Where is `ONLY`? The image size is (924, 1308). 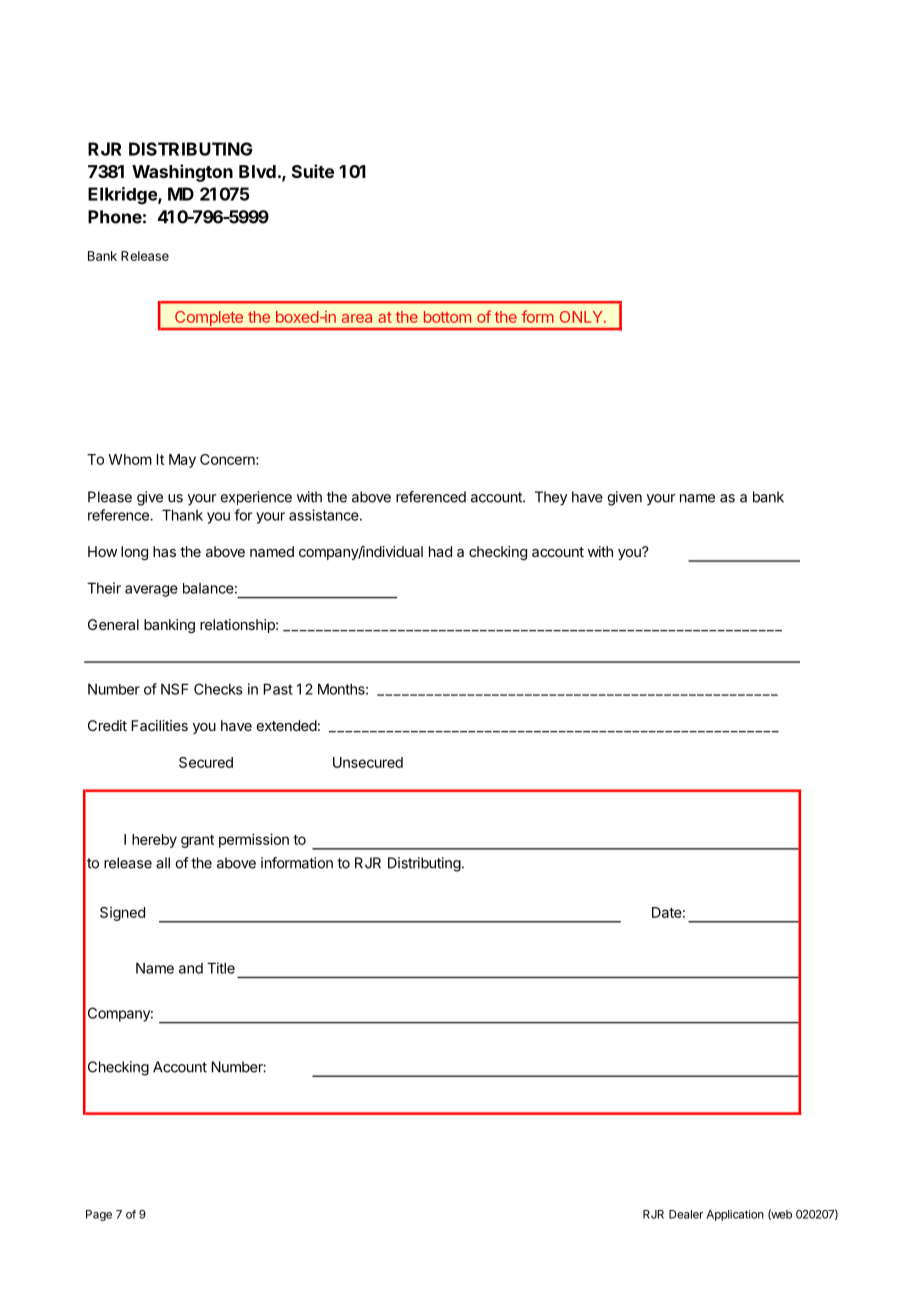
ONLY is located at coordinates (582, 317).
